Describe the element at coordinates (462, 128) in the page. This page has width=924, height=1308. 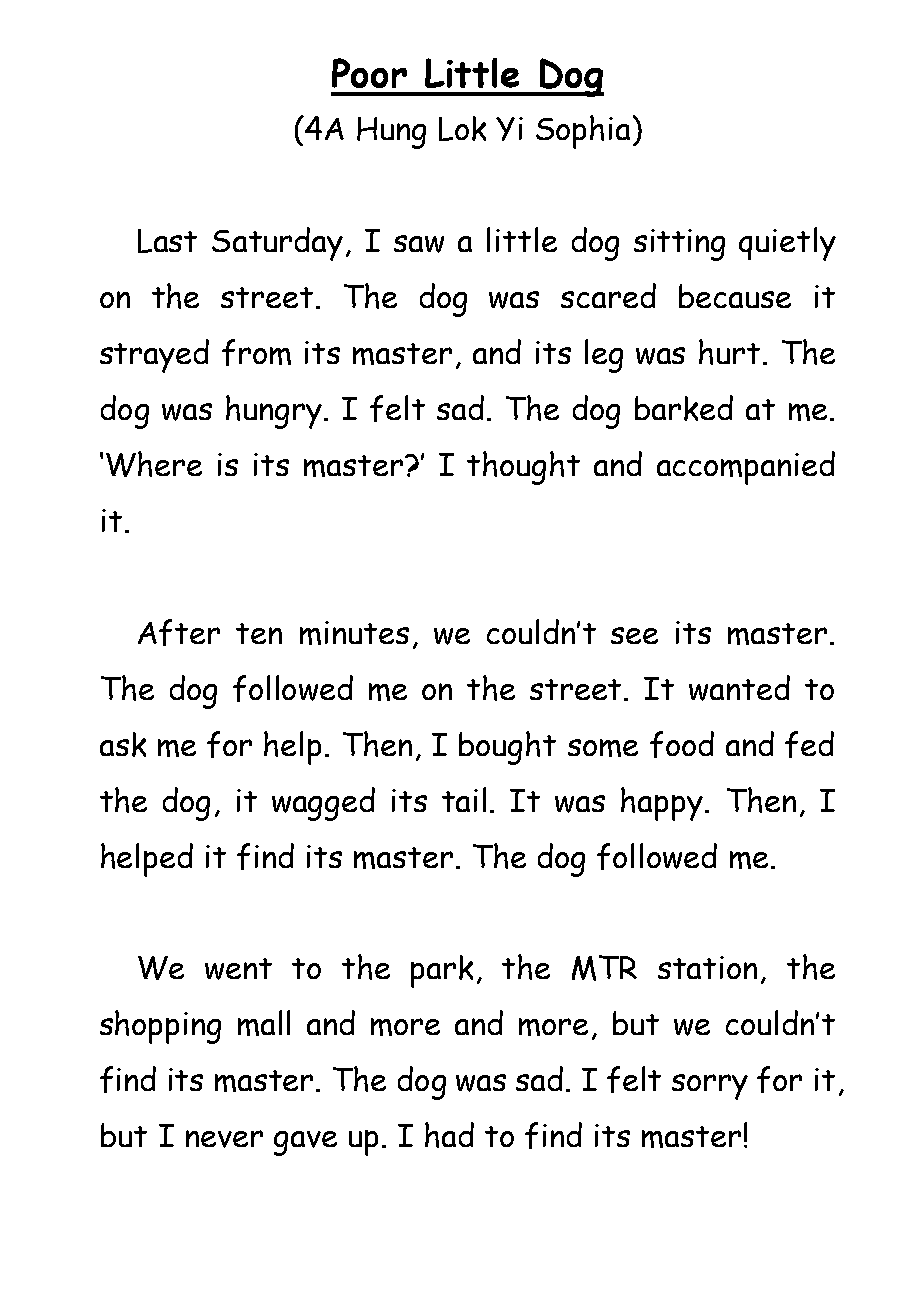
I see `Lok` at that location.
